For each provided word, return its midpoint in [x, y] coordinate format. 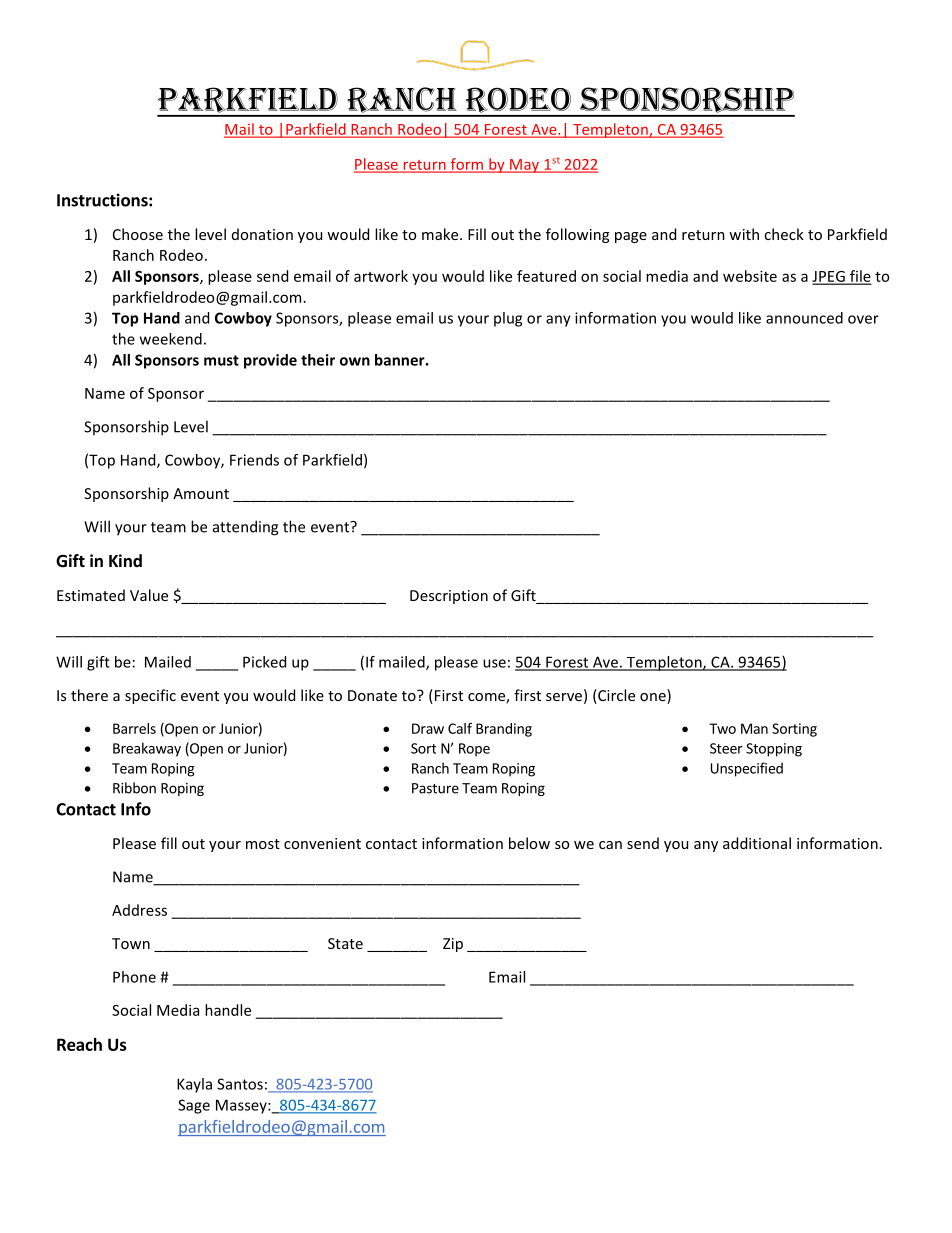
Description [449, 597]
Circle [615, 696]
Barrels [134, 728]
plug [508, 319]
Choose [138, 234]
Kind [125, 560]
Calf [460, 728]
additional [757, 843]
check [784, 234]
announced [804, 318]
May [525, 166]
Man [754, 728]
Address [139, 910]
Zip [453, 945]
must [221, 360]
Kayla [194, 1085]
